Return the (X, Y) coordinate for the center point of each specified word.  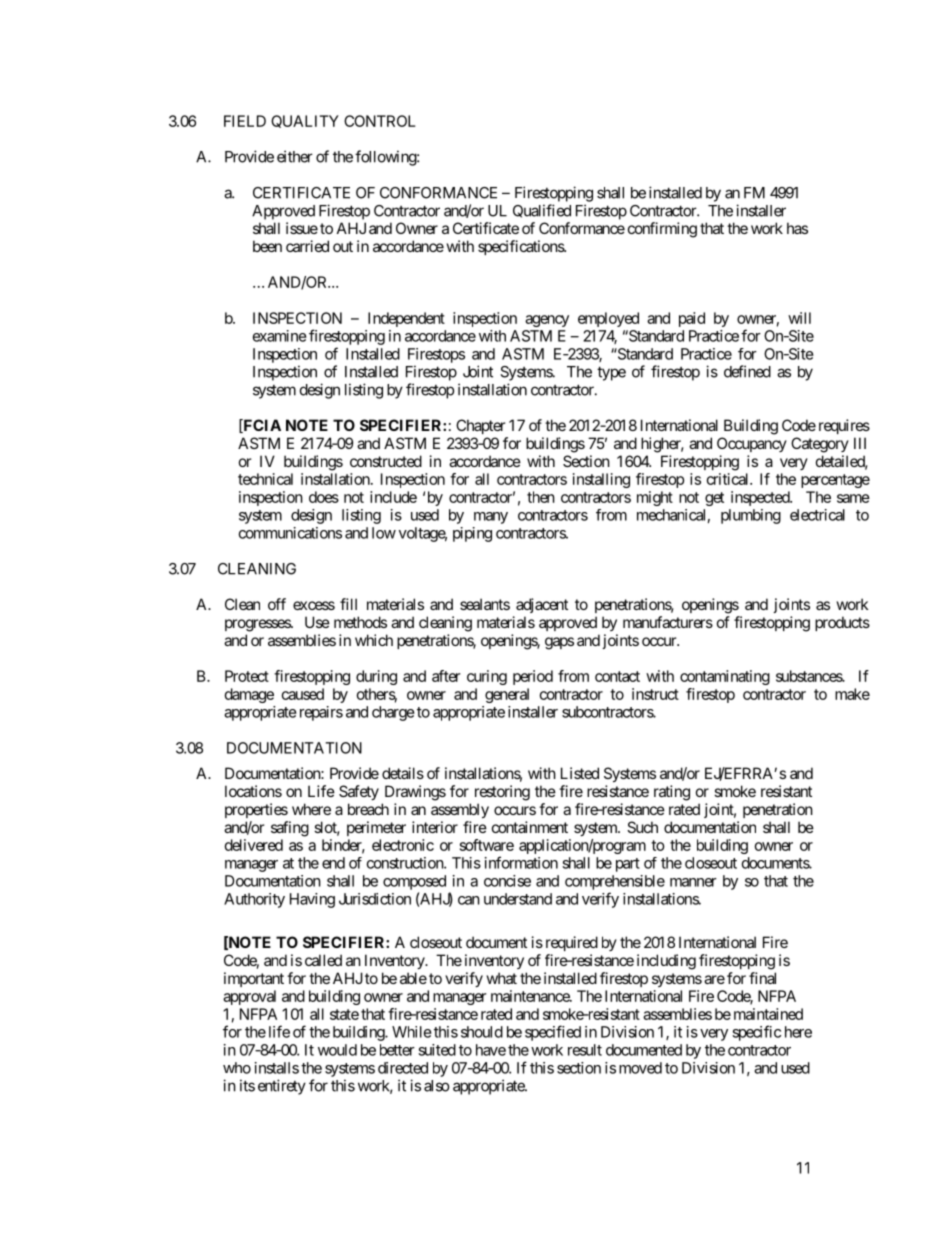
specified (553, 1033)
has (797, 228)
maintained (768, 1014)
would (337, 1050)
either (295, 156)
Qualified (542, 211)
